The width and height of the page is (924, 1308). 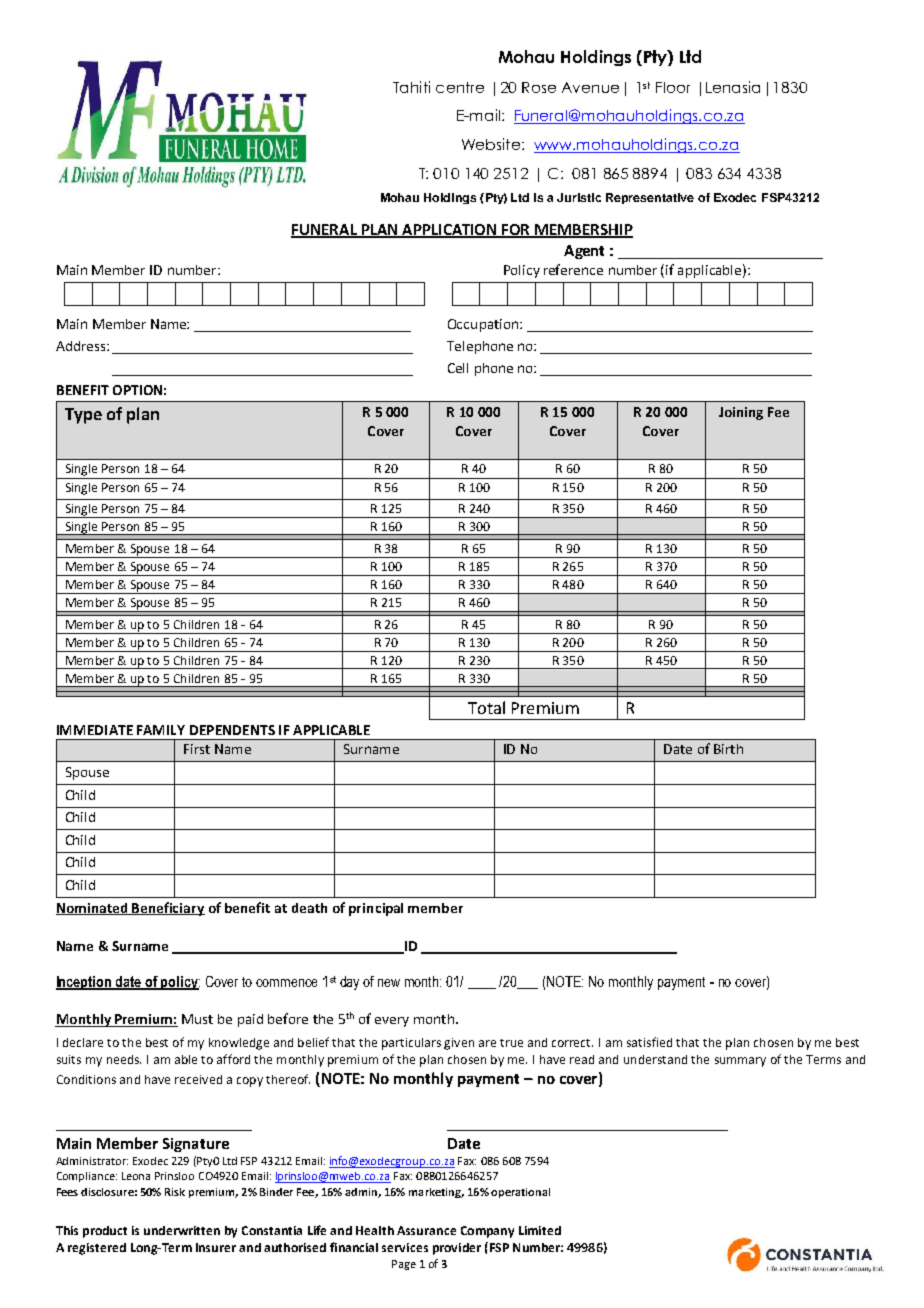 I want to click on Cell, so click(x=458, y=368).
